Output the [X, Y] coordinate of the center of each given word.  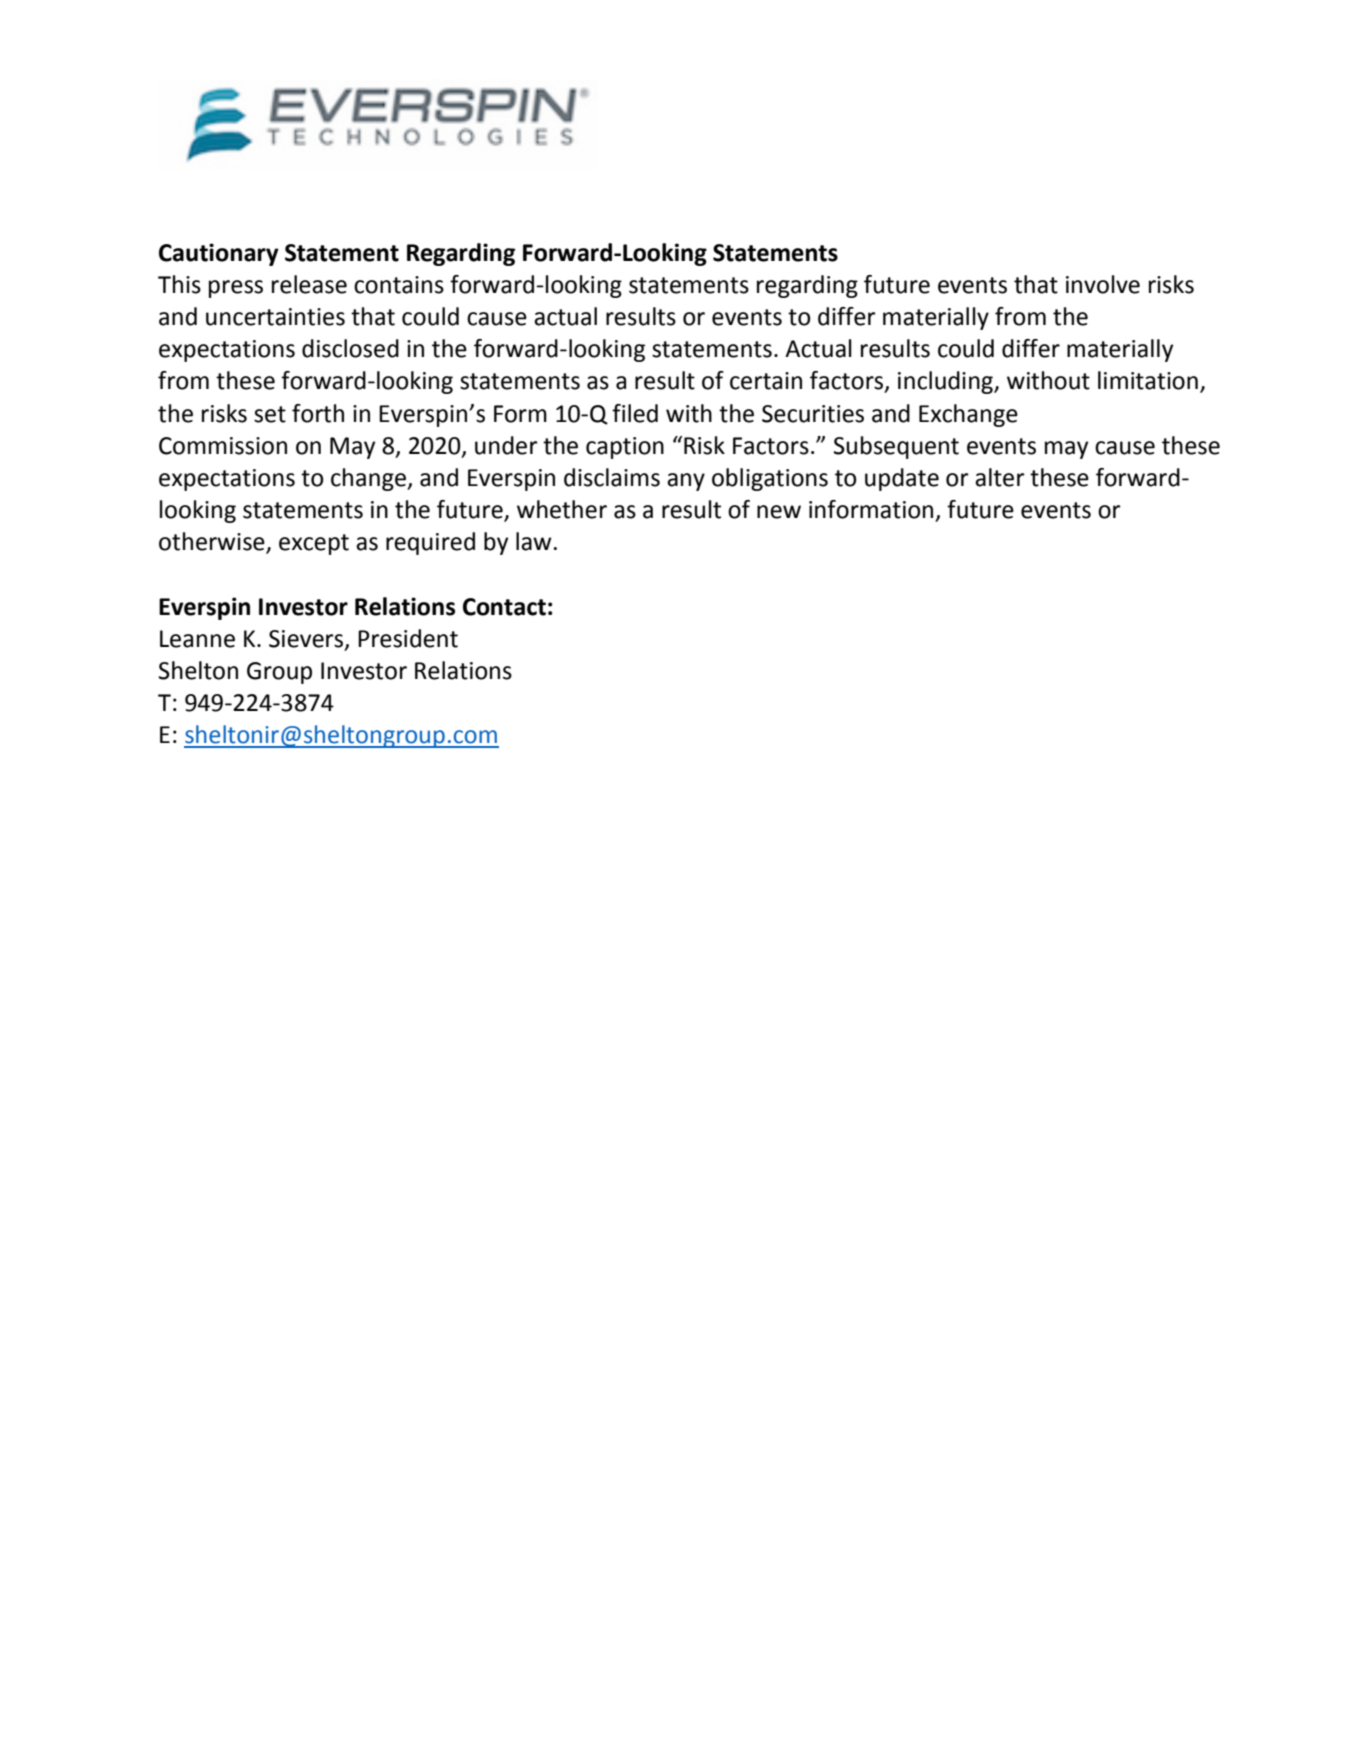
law [534, 541]
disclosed [350, 348]
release [309, 284]
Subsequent [896, 447]
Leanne [197, 639]
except [314, 544]
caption [625, 448]
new [779, 512]
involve [1103, 284]
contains [399, 285]
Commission [223, 446]
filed [635, 413]
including [946, 382]
